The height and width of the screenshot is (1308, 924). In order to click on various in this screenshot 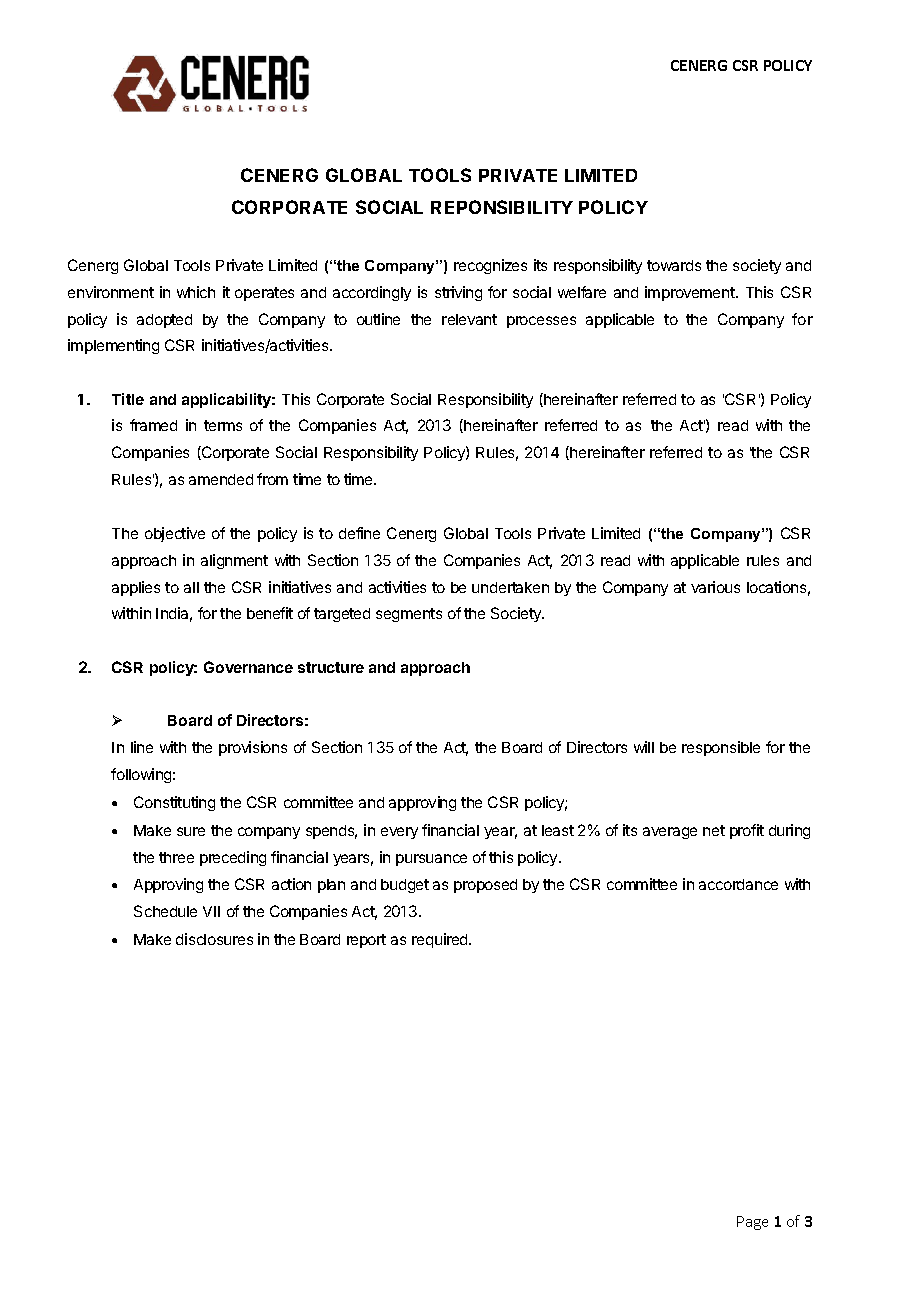, I will do `click(715, 587)`.
